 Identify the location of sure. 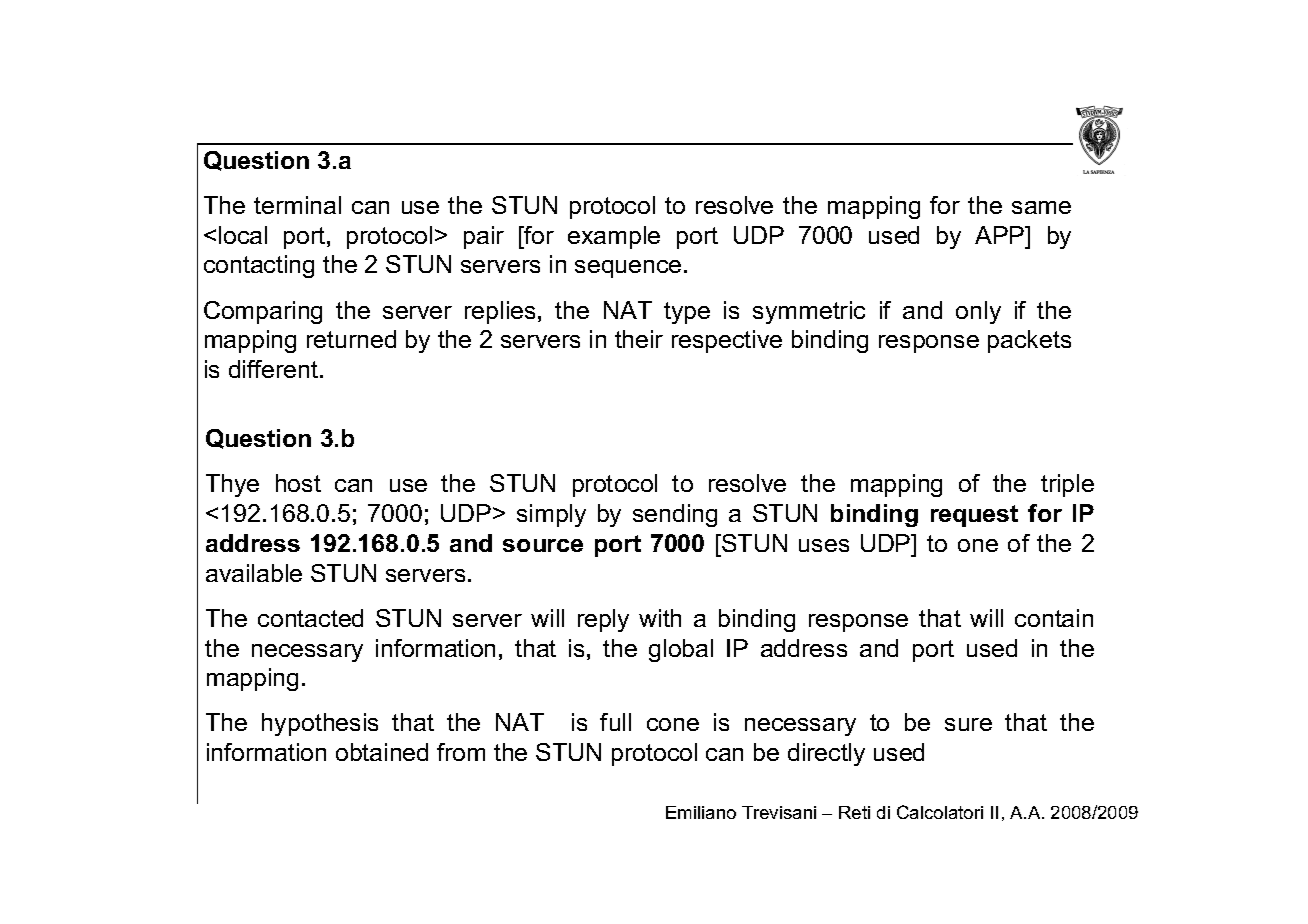
(968, 724).
